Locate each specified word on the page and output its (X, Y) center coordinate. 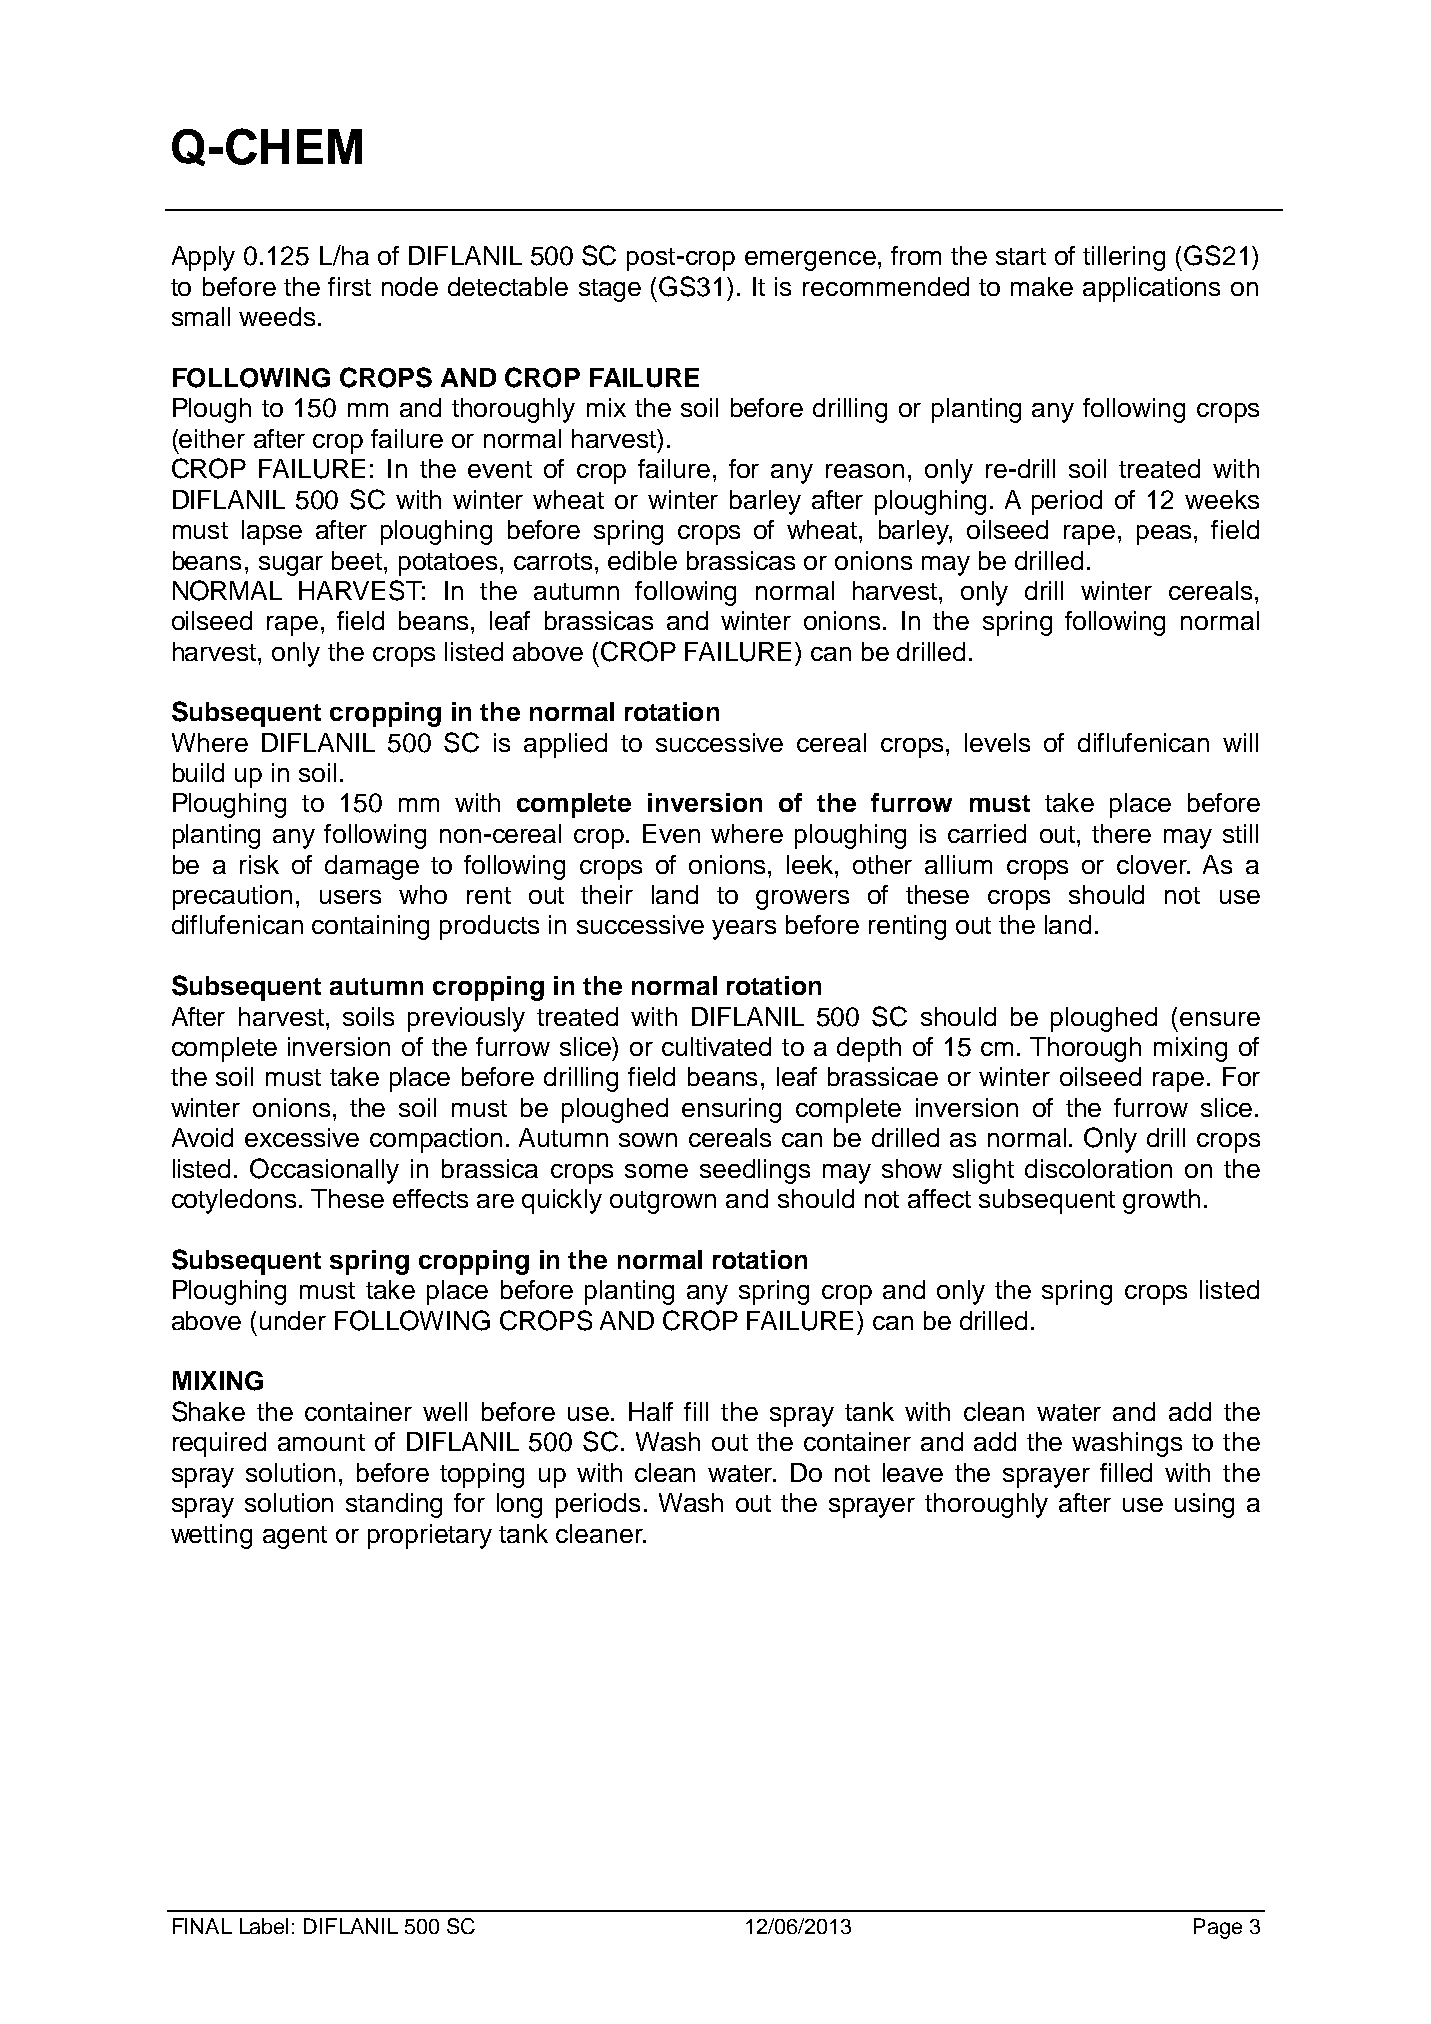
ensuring (731, 1110)
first (349, 286)
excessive (302, 1137)
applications (1151, 289)
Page (1218, 1928)
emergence (810, 261)
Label (264, 1926)
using (1204, 1505)
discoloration (1098, 1168)
